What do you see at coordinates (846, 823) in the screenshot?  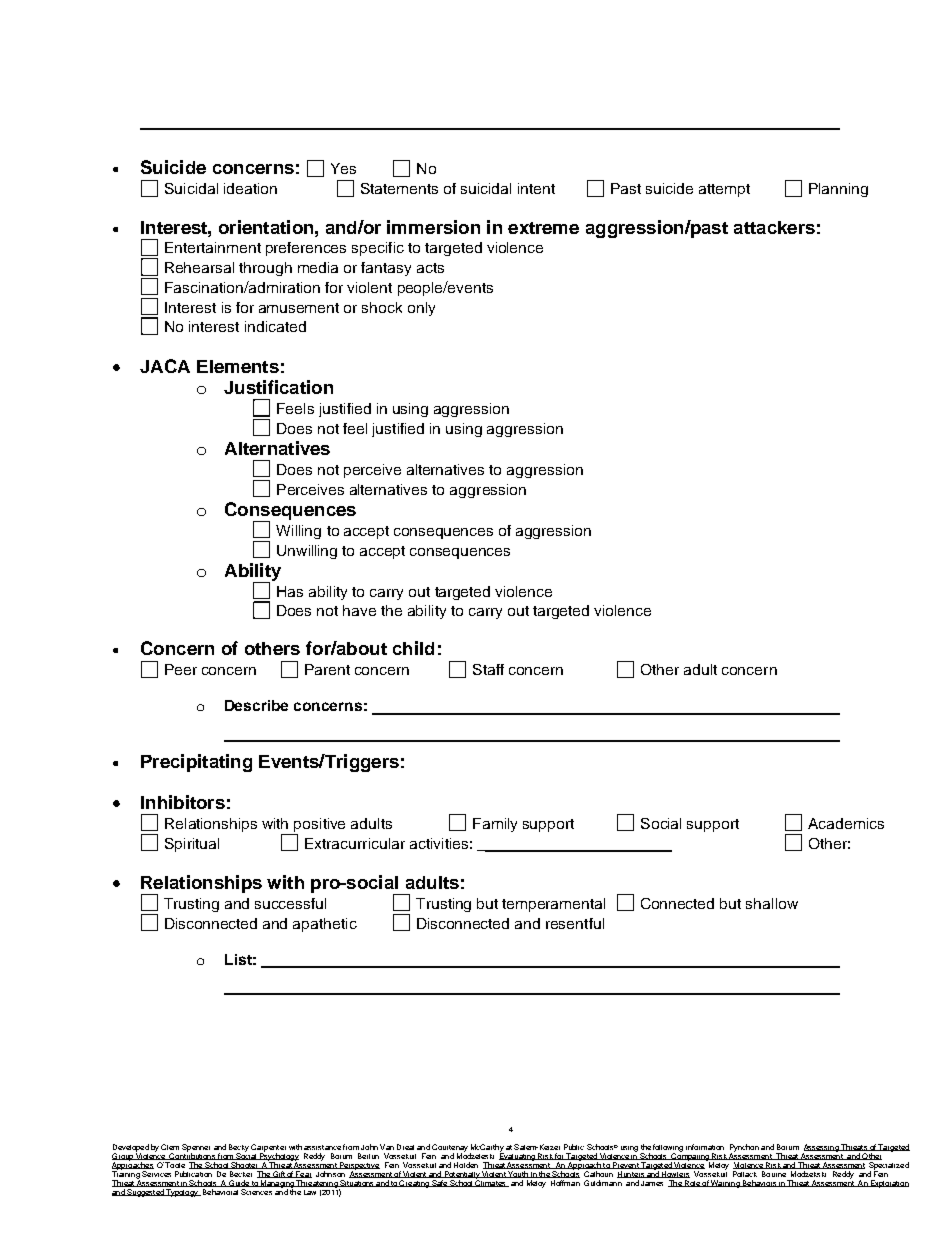 I see `Academics` at bounding box center [846, 823].
